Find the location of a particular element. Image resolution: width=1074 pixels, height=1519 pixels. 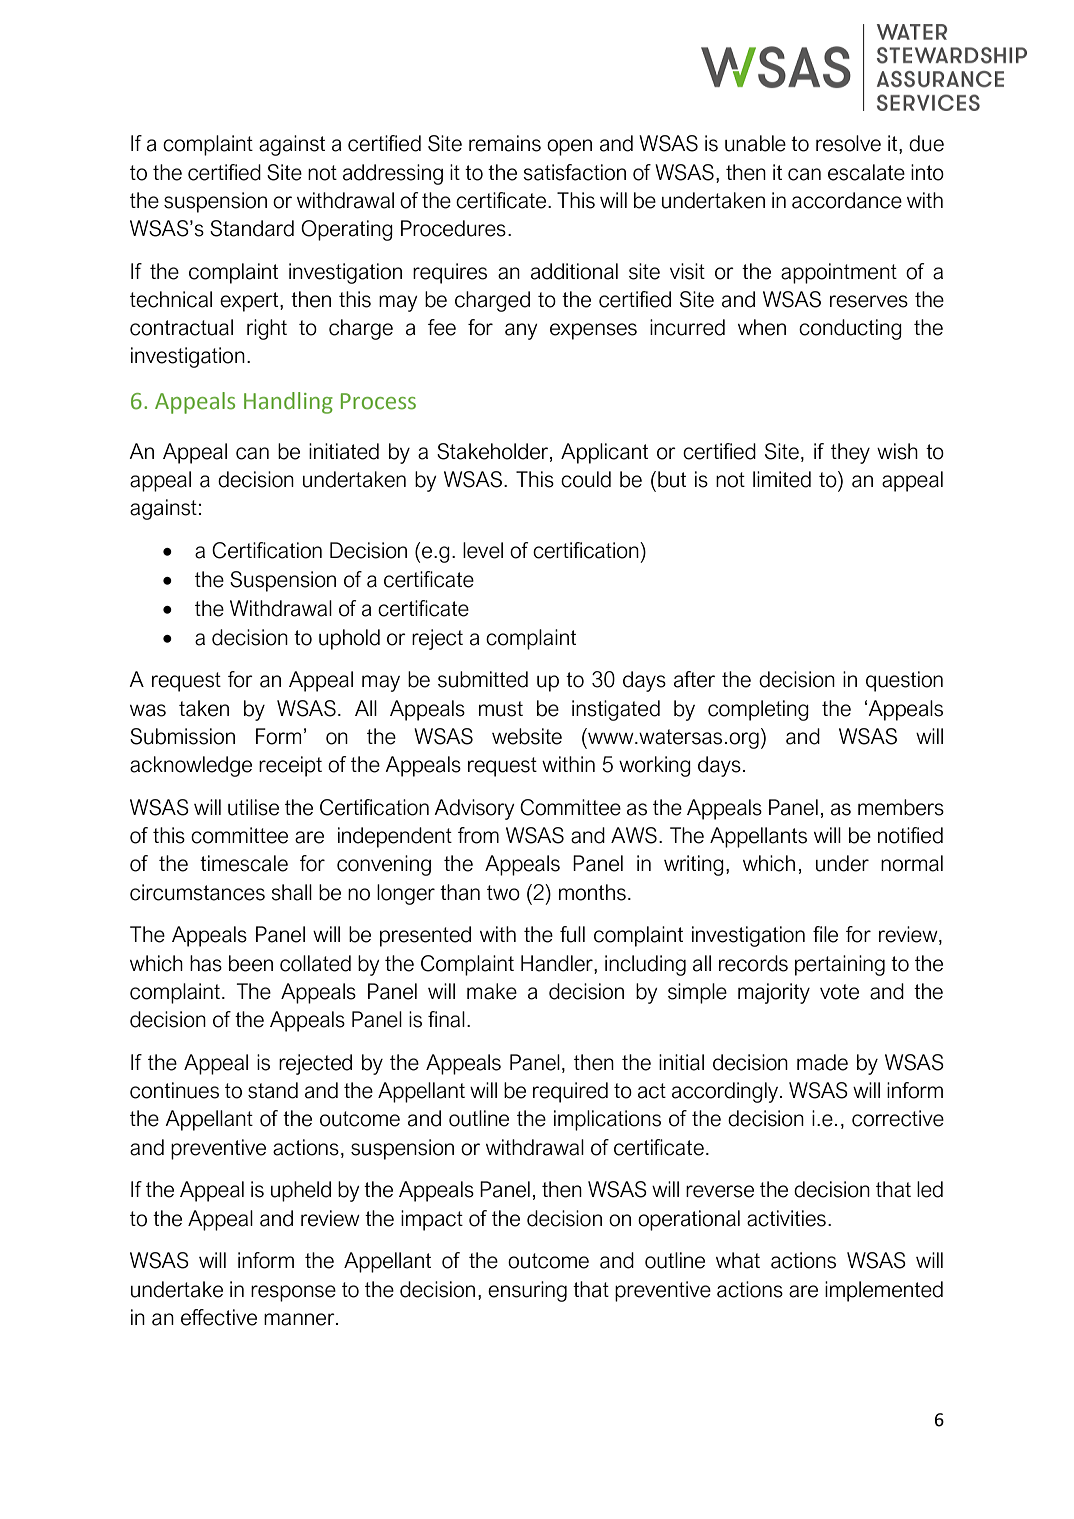

been is located at coordinates (251, 963).
